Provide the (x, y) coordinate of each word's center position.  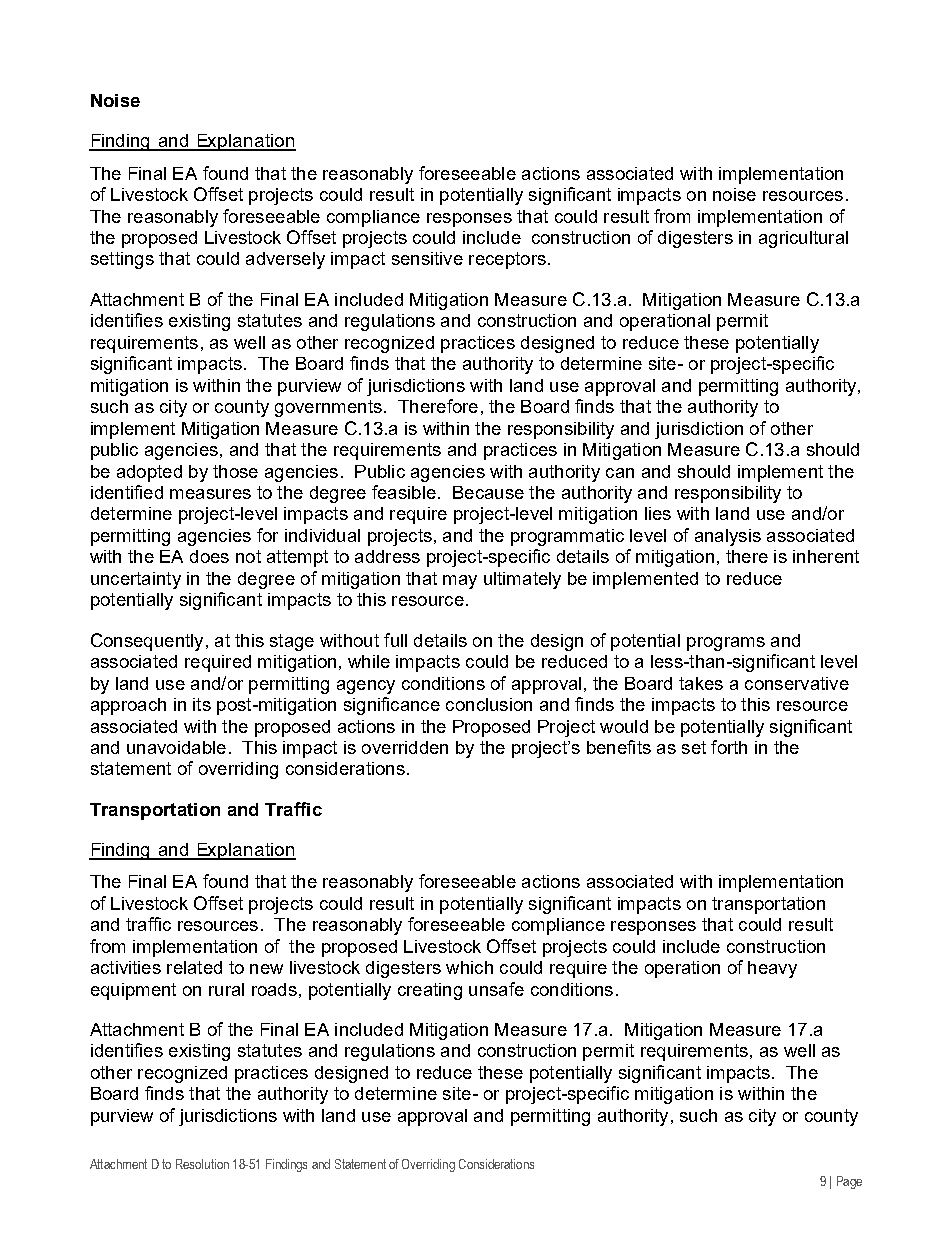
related (194, 967)
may (460, 582)
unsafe (496, 989)
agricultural (803, 239)
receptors (507, 260)
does (209, 556)
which (469, 967)
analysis (728, 537)
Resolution (202, 1164)
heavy (772, 969)
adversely (285, 260)
